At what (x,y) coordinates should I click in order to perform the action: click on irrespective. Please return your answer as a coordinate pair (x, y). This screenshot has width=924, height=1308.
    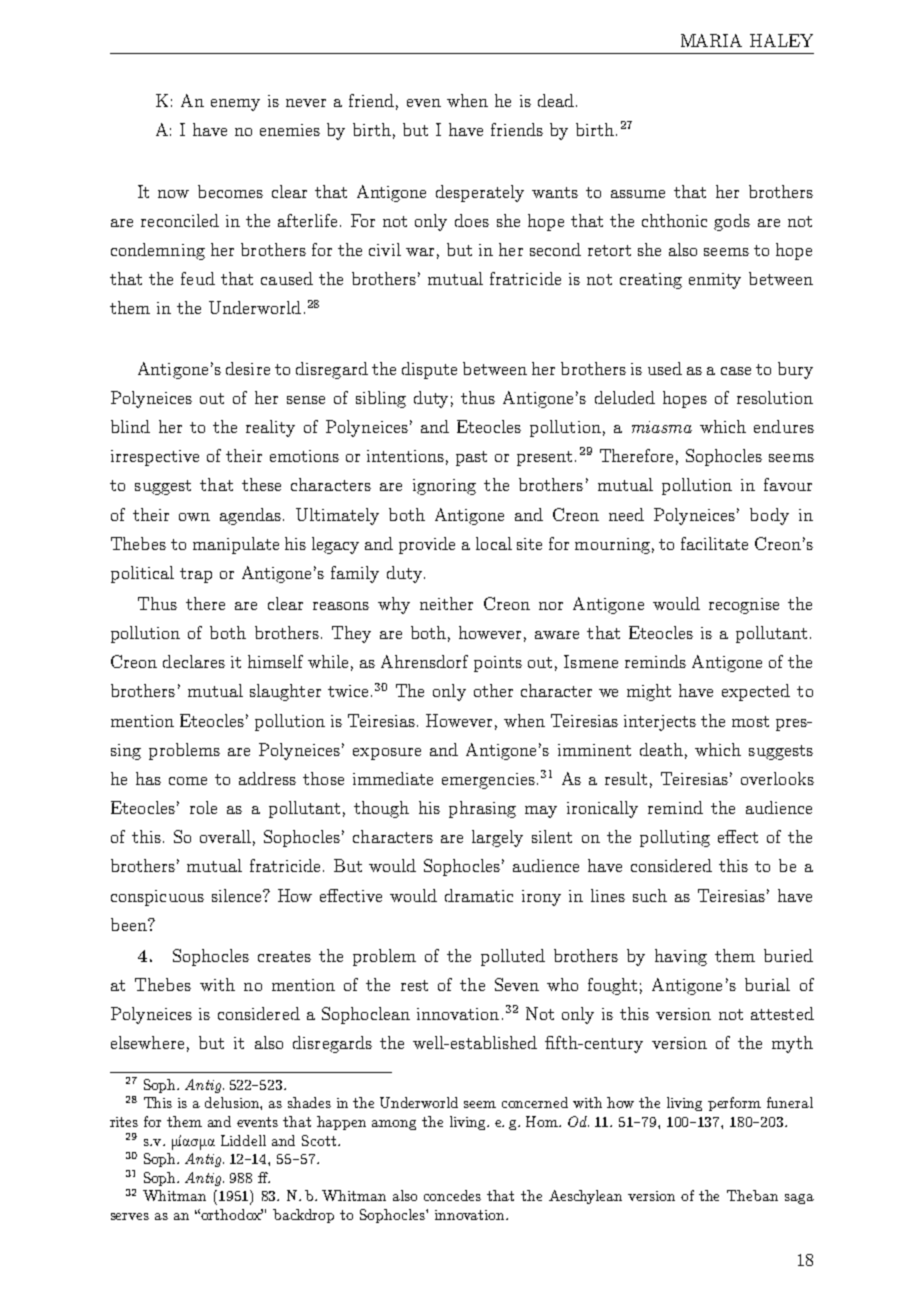
    Looking at the image, I should click on (155, 458).
